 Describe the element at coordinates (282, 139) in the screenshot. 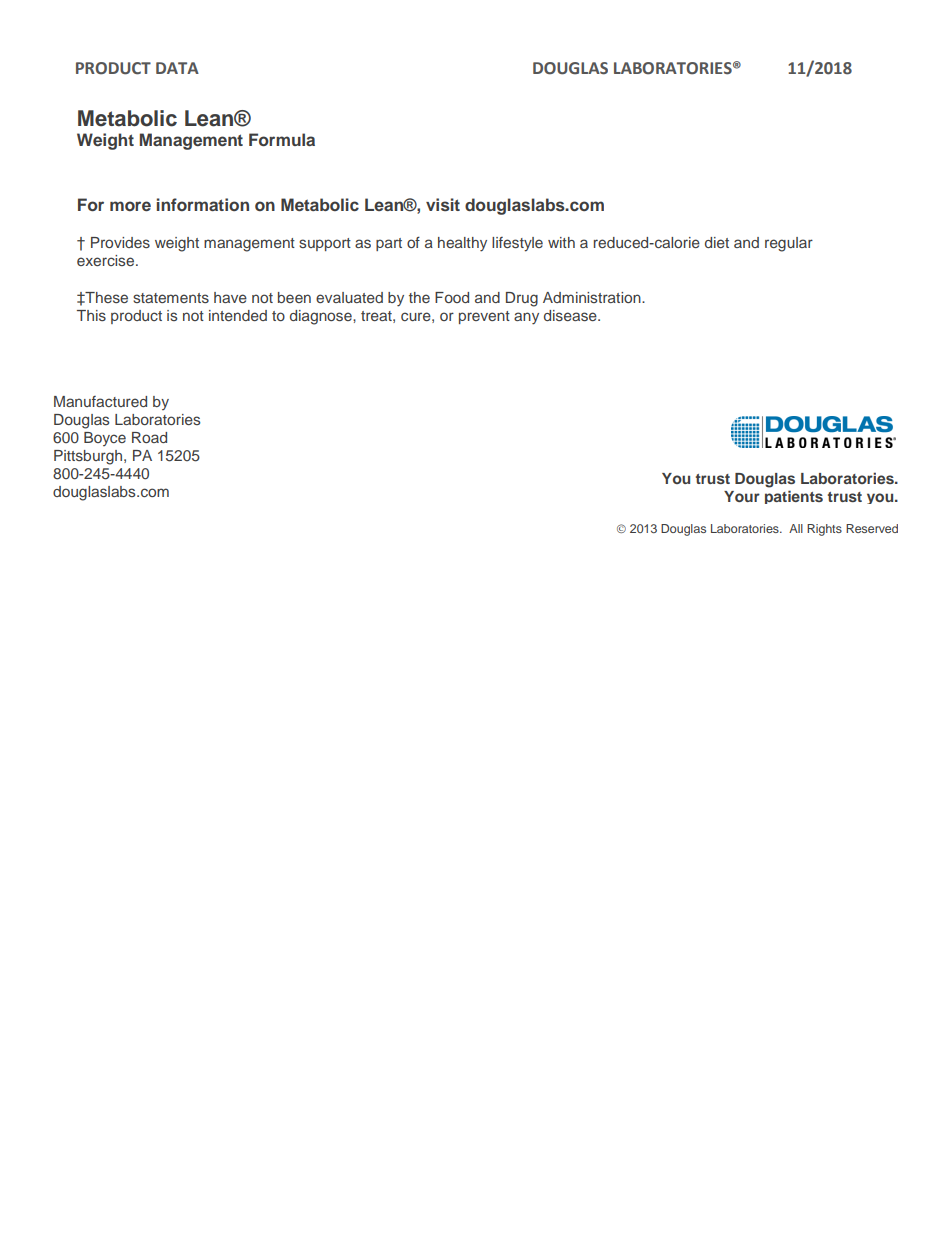

I see `Formula` at that location.
